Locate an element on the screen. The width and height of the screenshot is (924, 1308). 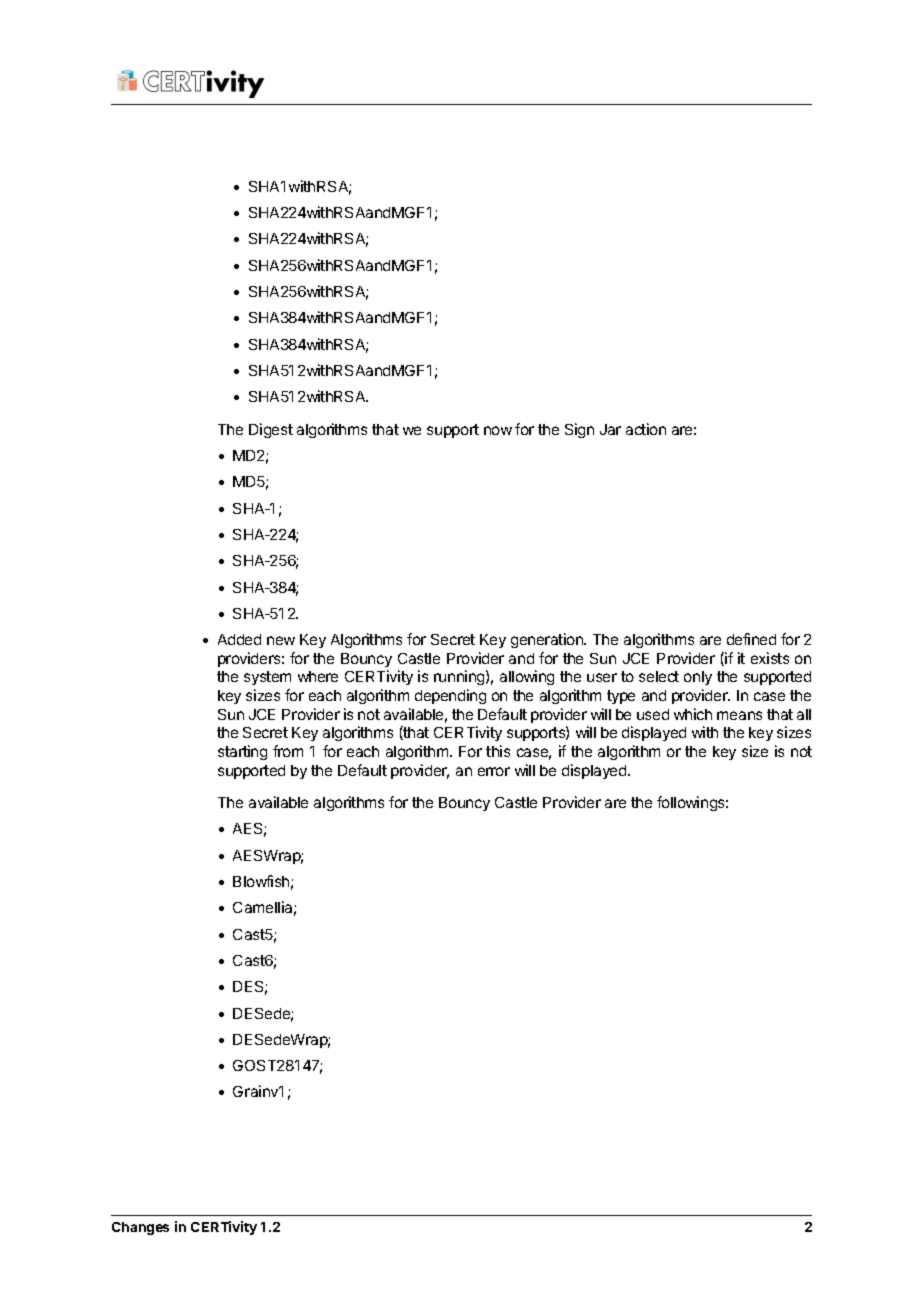
system is located at coordinates (267, 678).
